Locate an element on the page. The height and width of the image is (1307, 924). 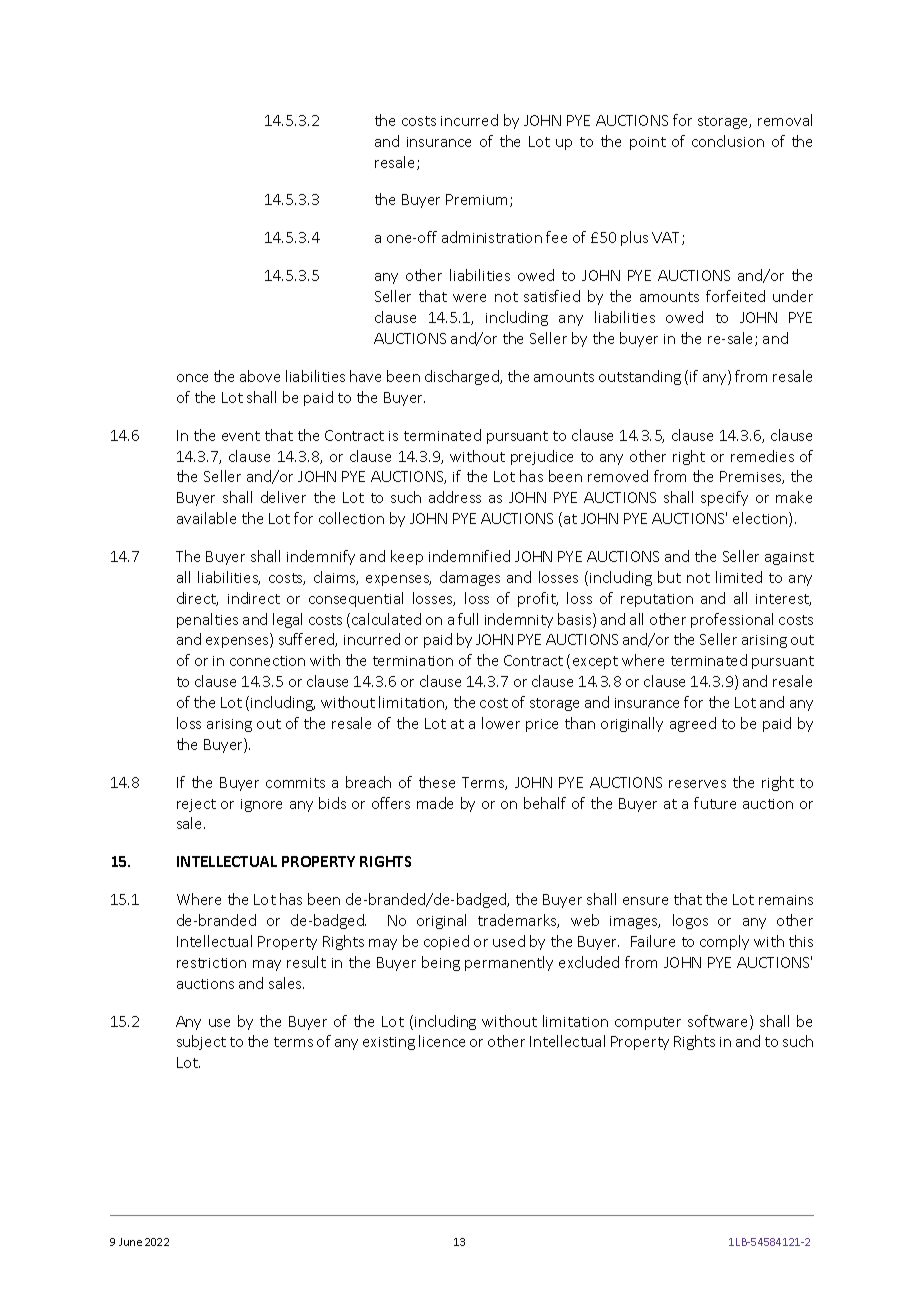
licence is located at coordinates (442, 1041).
